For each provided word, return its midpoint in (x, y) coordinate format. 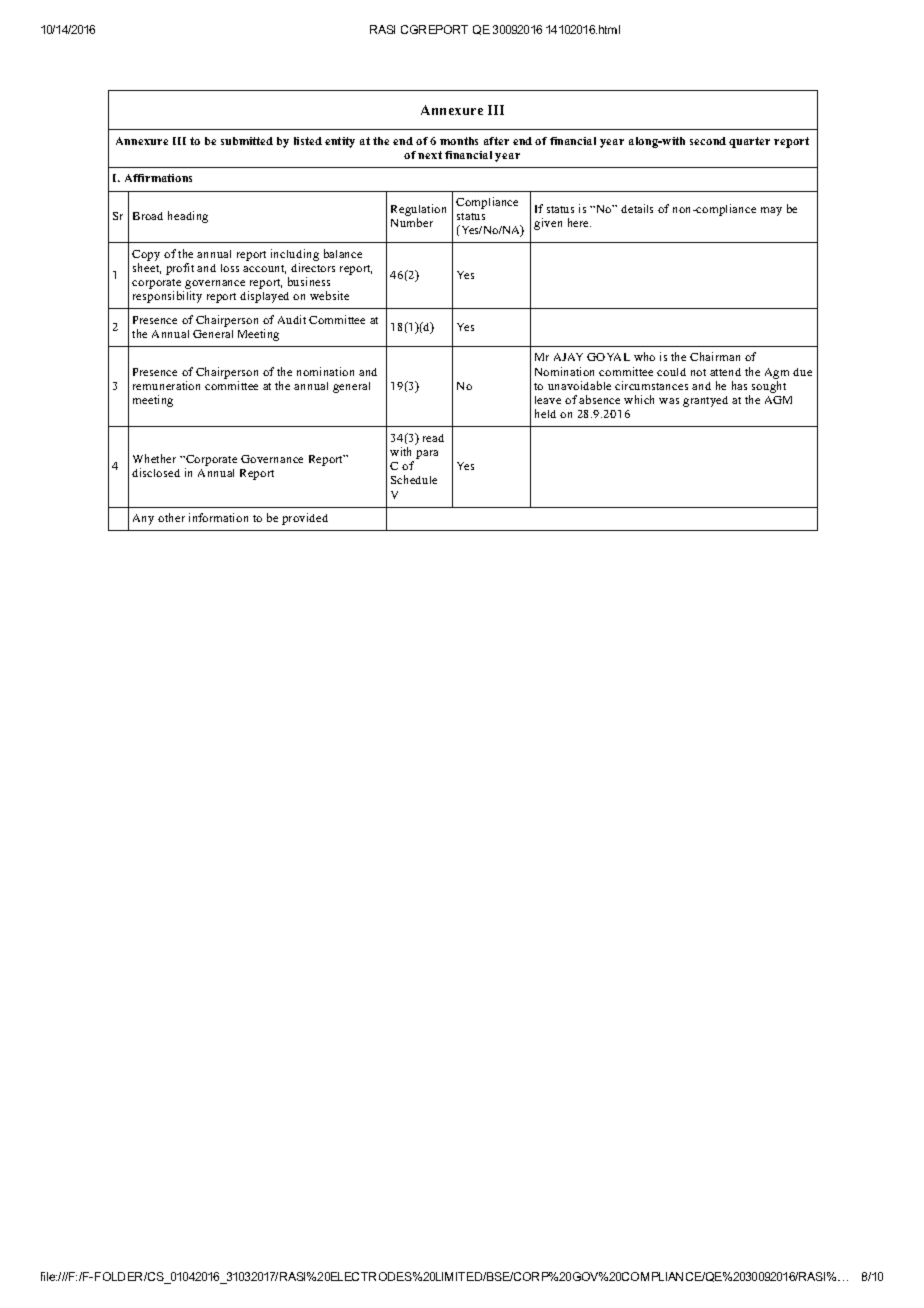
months (459, 141)
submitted (247, 141)
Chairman (715, 356)
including (295, 255)
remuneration (166, 385)
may (771, 211)
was (669, 401)
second (708, 141)
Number (412, 222)
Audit (292, 319)
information (218, 517)
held (545, 413)
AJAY (568, 357)
